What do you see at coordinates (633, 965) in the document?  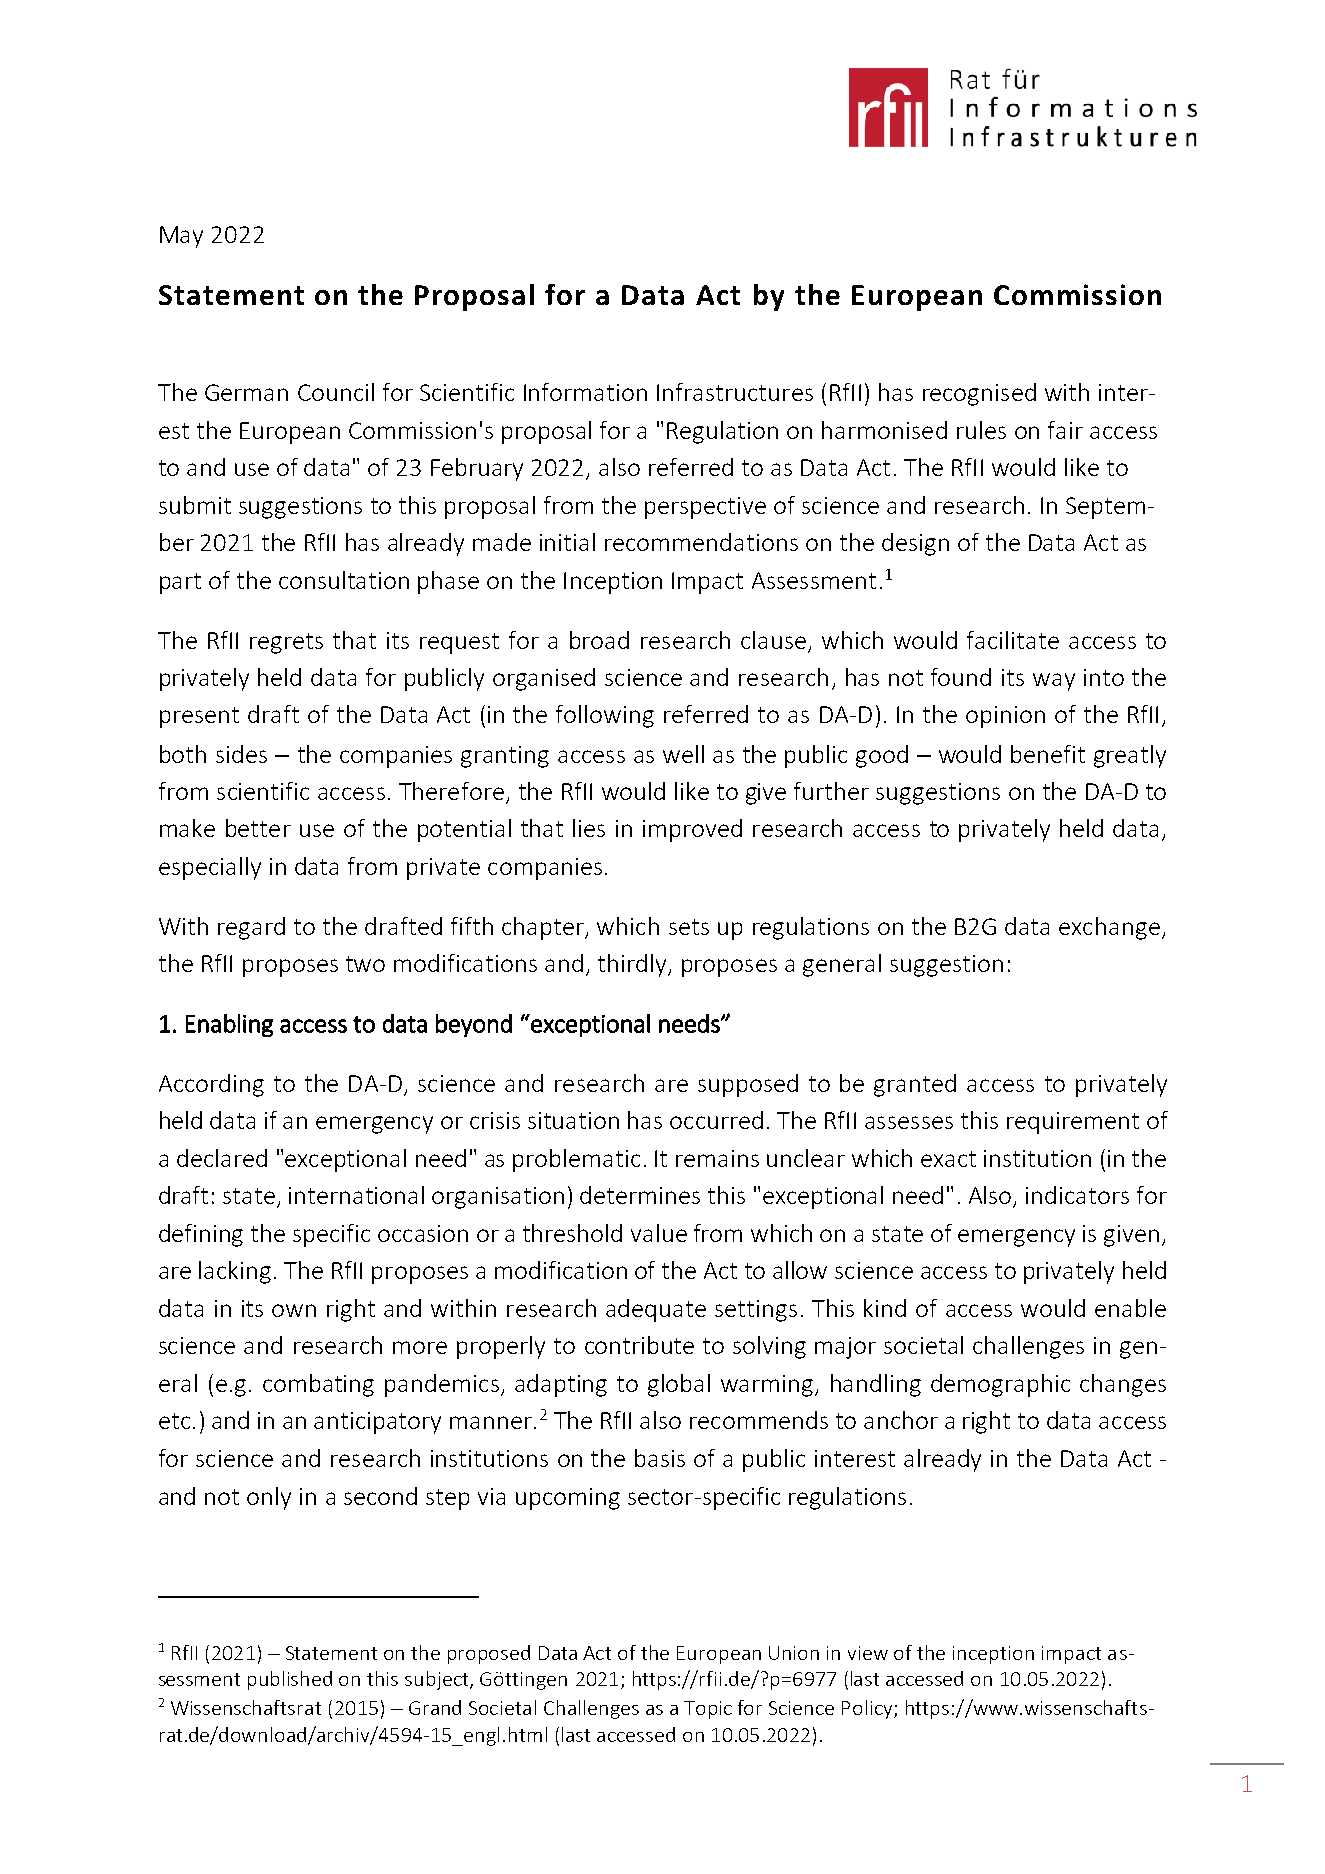 I see `thirdly` at bounding box center [633, 965].
